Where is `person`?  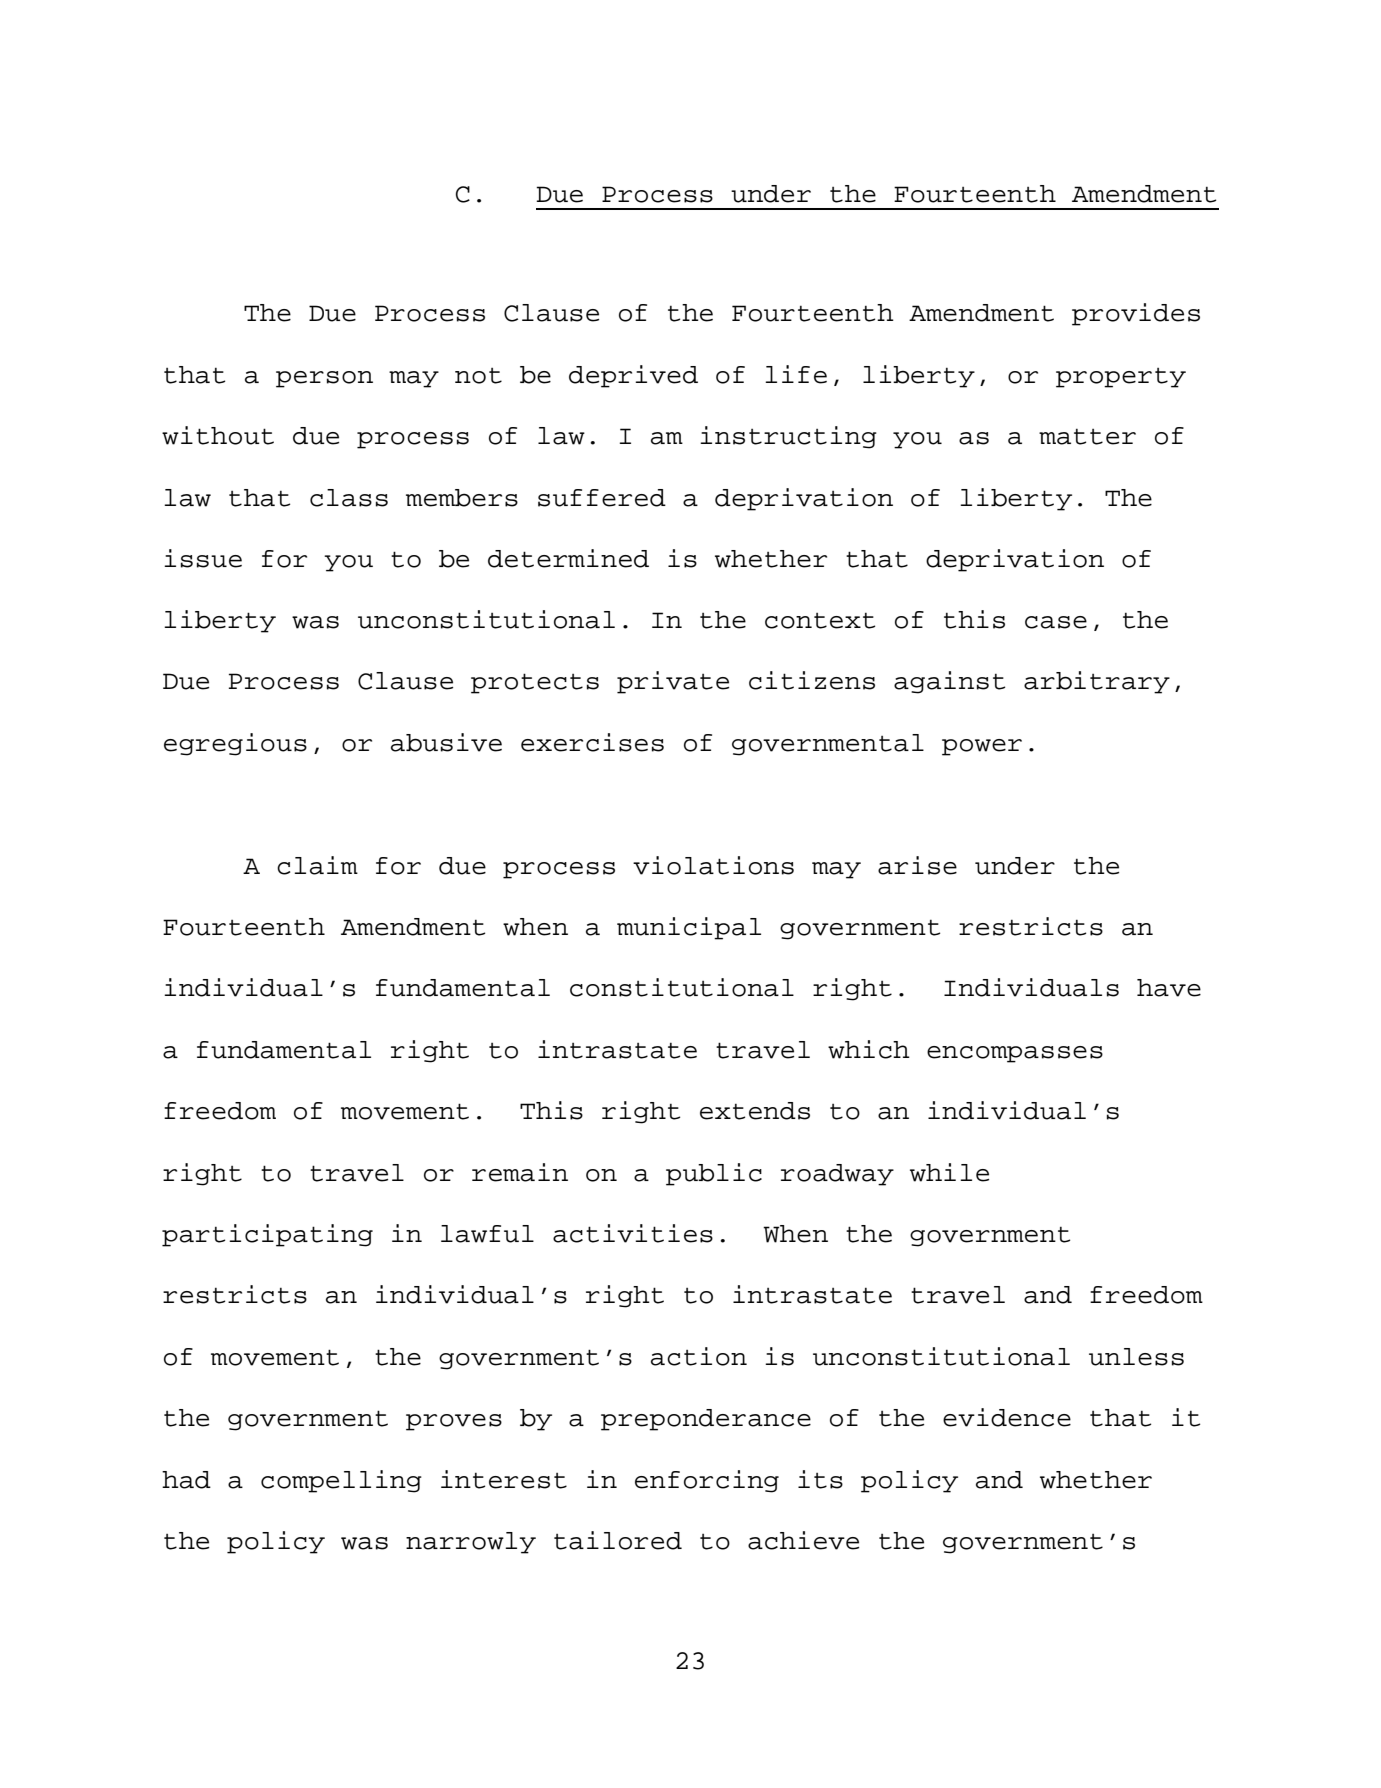
person is located at coordinates (324, 379).
